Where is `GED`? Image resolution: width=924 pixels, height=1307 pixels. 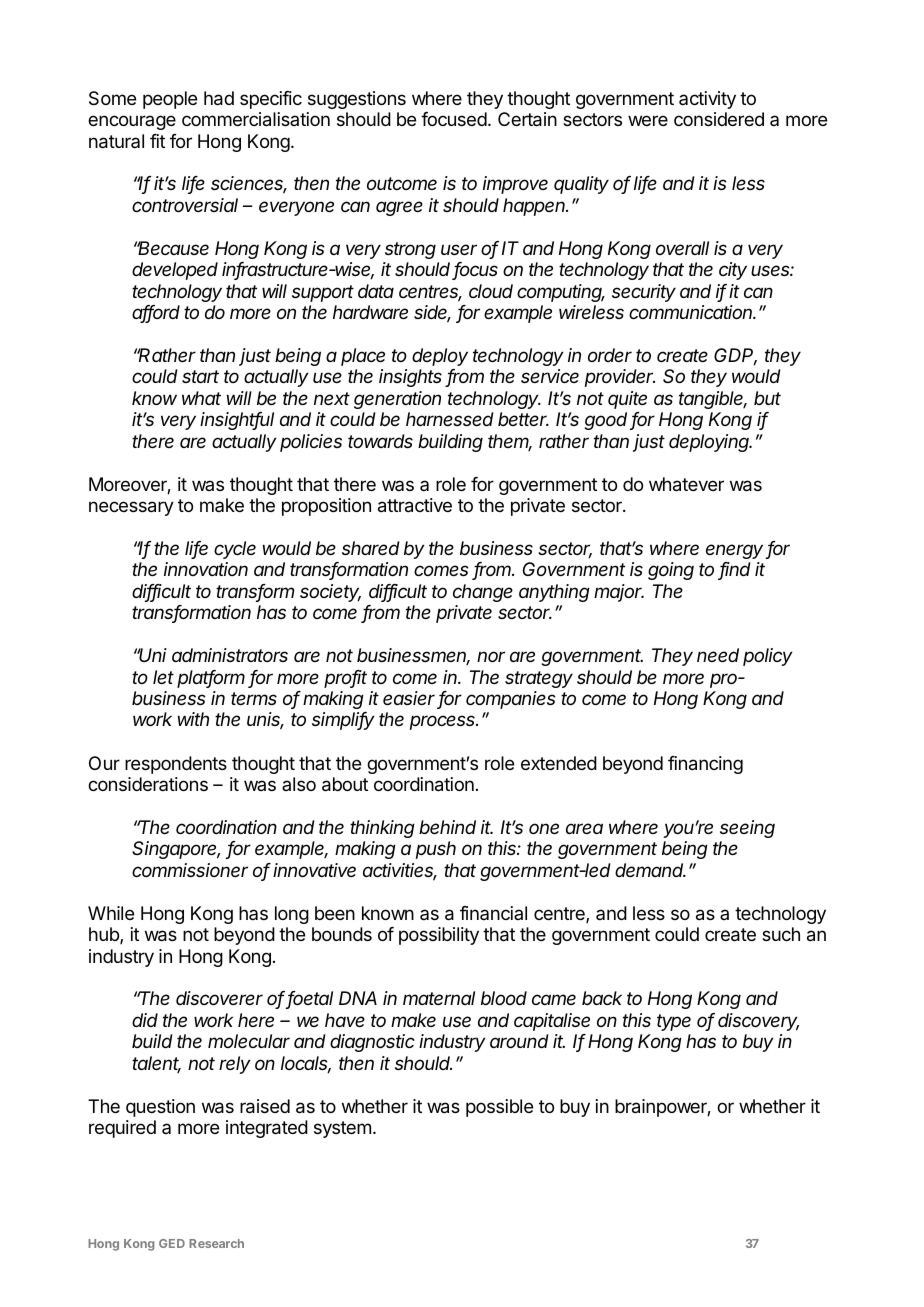 GED is located at coordinates (172, 1243).
